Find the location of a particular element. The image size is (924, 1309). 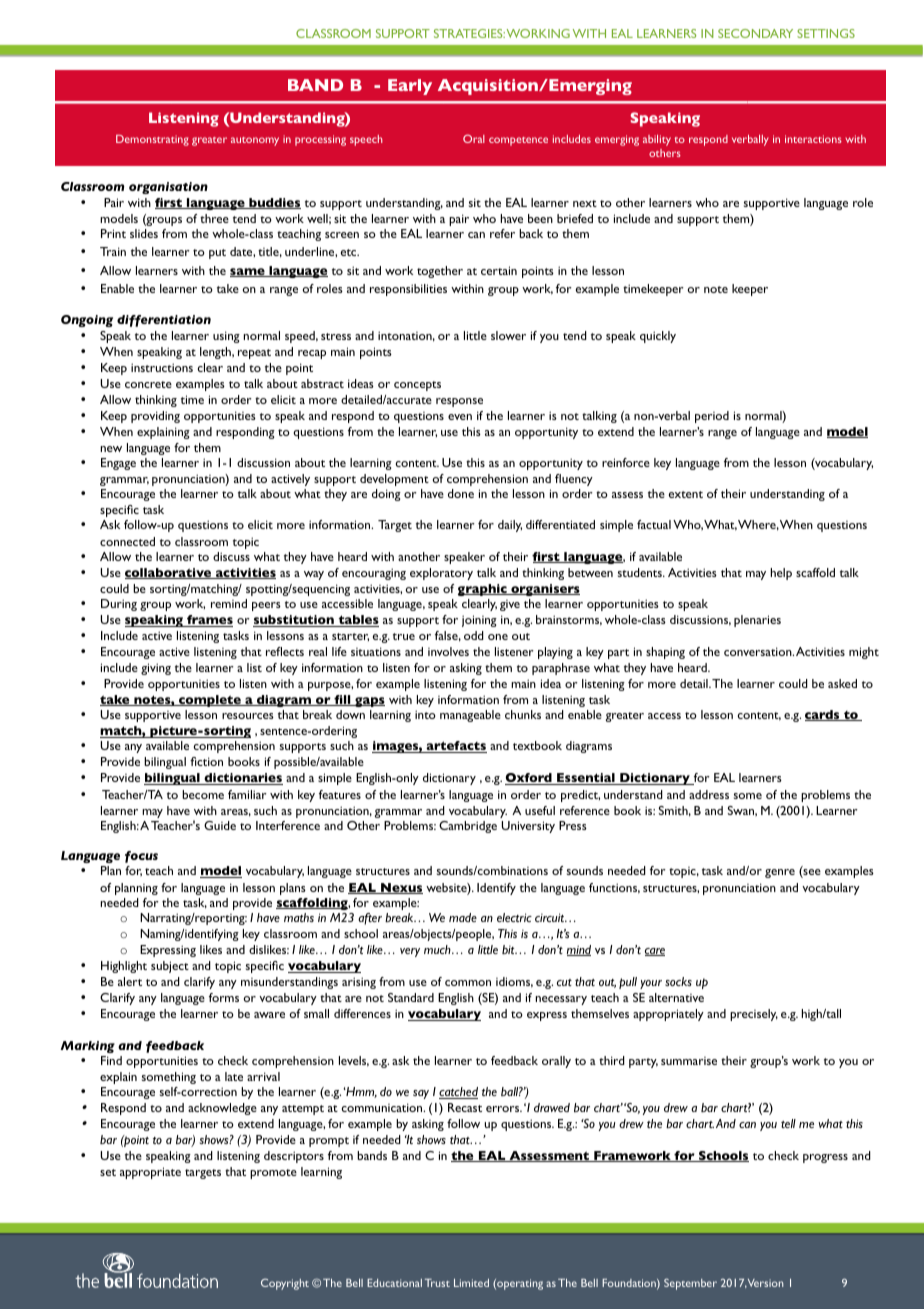

Demonstrating is located at coordinates (152, 140).
